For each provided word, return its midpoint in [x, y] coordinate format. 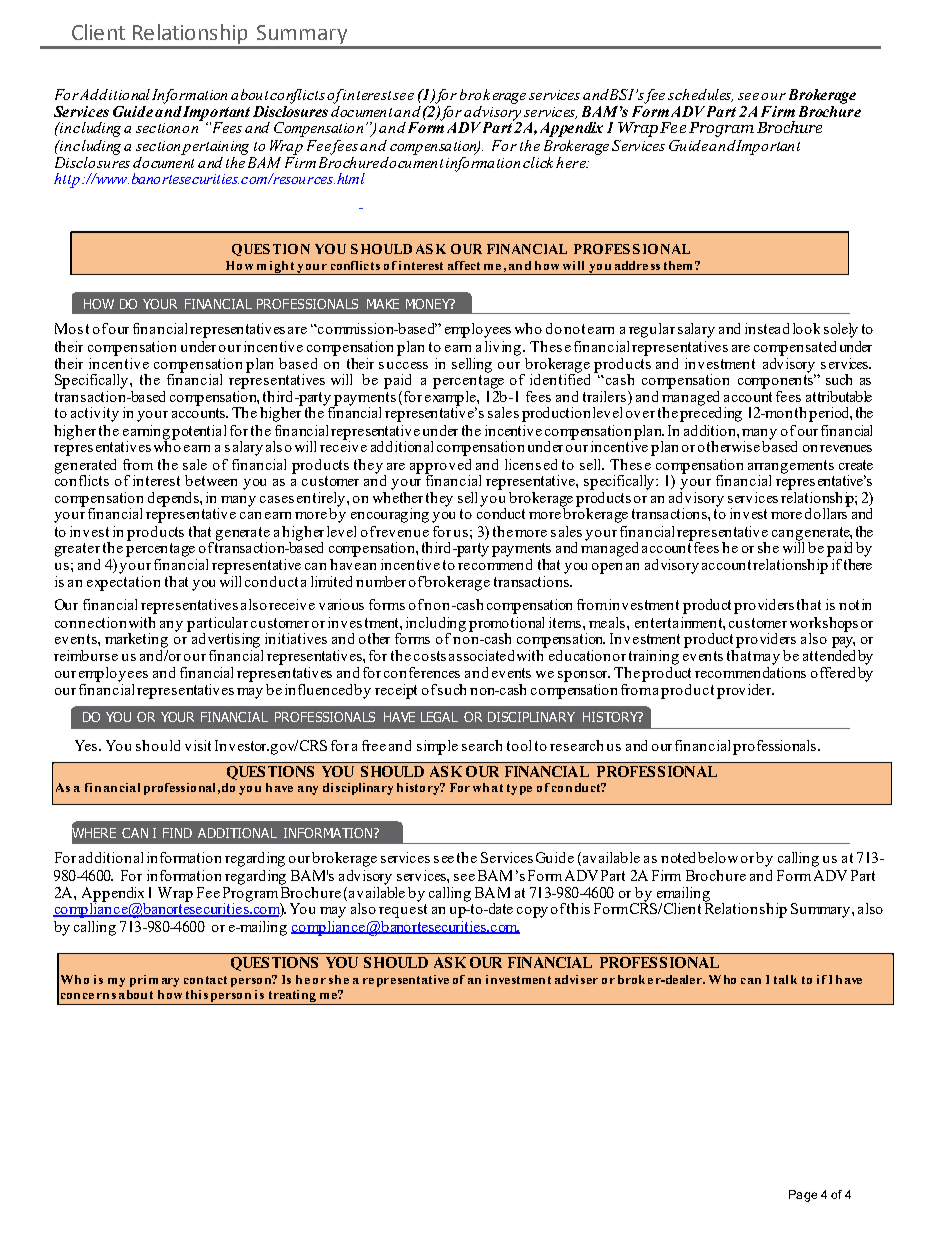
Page [803, 1196]
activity [95, 414]
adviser [576, 979]
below [718, 857]
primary [154, 981]
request [403, 911]
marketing [136, 640]
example [451, 399]
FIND [177, 833]
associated [481, 655]
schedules [700, 95]
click [538, 162]
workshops [824, 625]
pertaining [215, 148]
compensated [795, 348]
